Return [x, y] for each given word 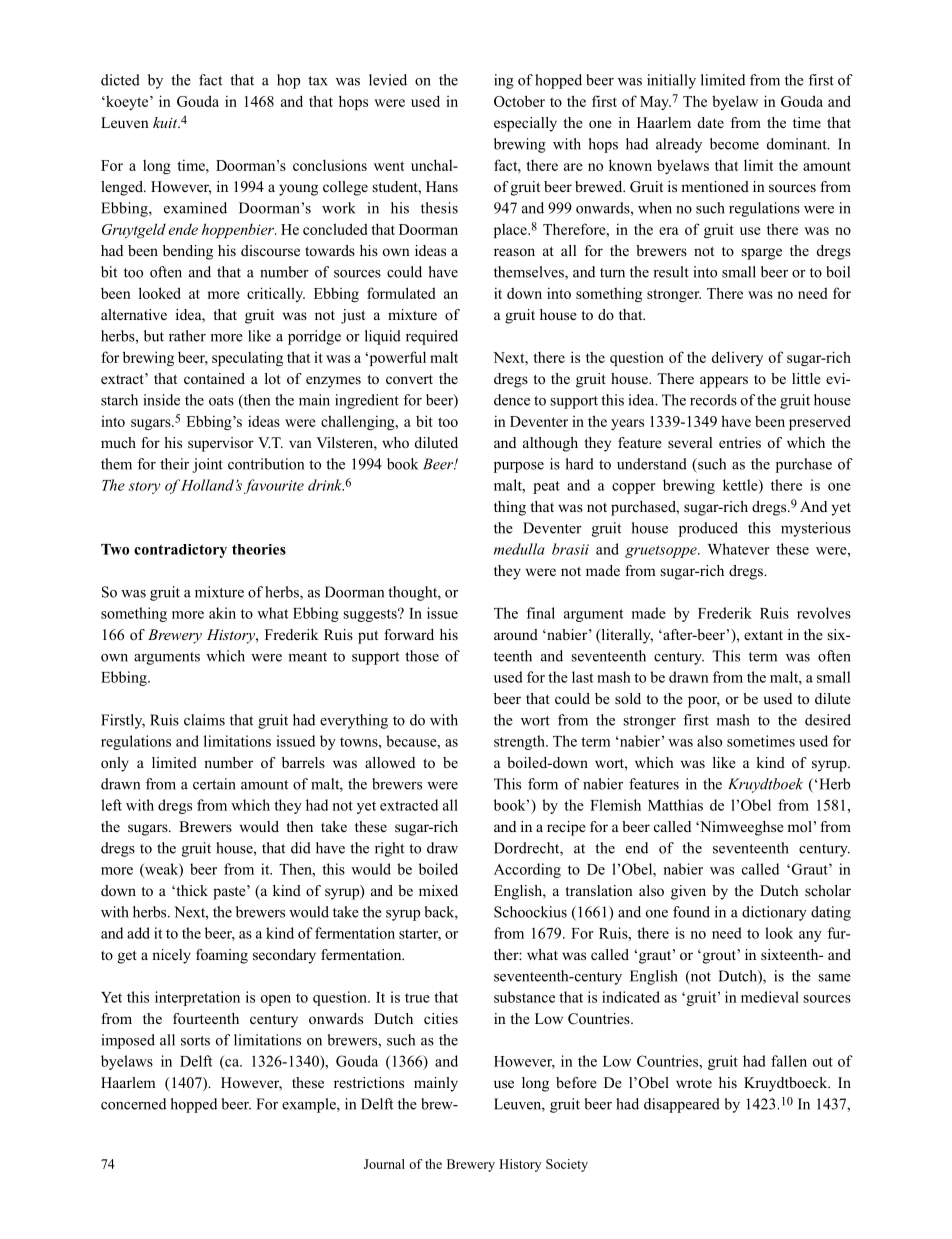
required [432, 337]
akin [222, 613]
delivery [737, 358]
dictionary [774, 913]
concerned [133, 1104]
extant [763, 635]
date [711, 122]
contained [214, 378]
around [516, 634]
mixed [438, 890]
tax [318, 81]
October [519, 101]
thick [191, 890]
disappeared [682, 1105]
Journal [384, 1164]
